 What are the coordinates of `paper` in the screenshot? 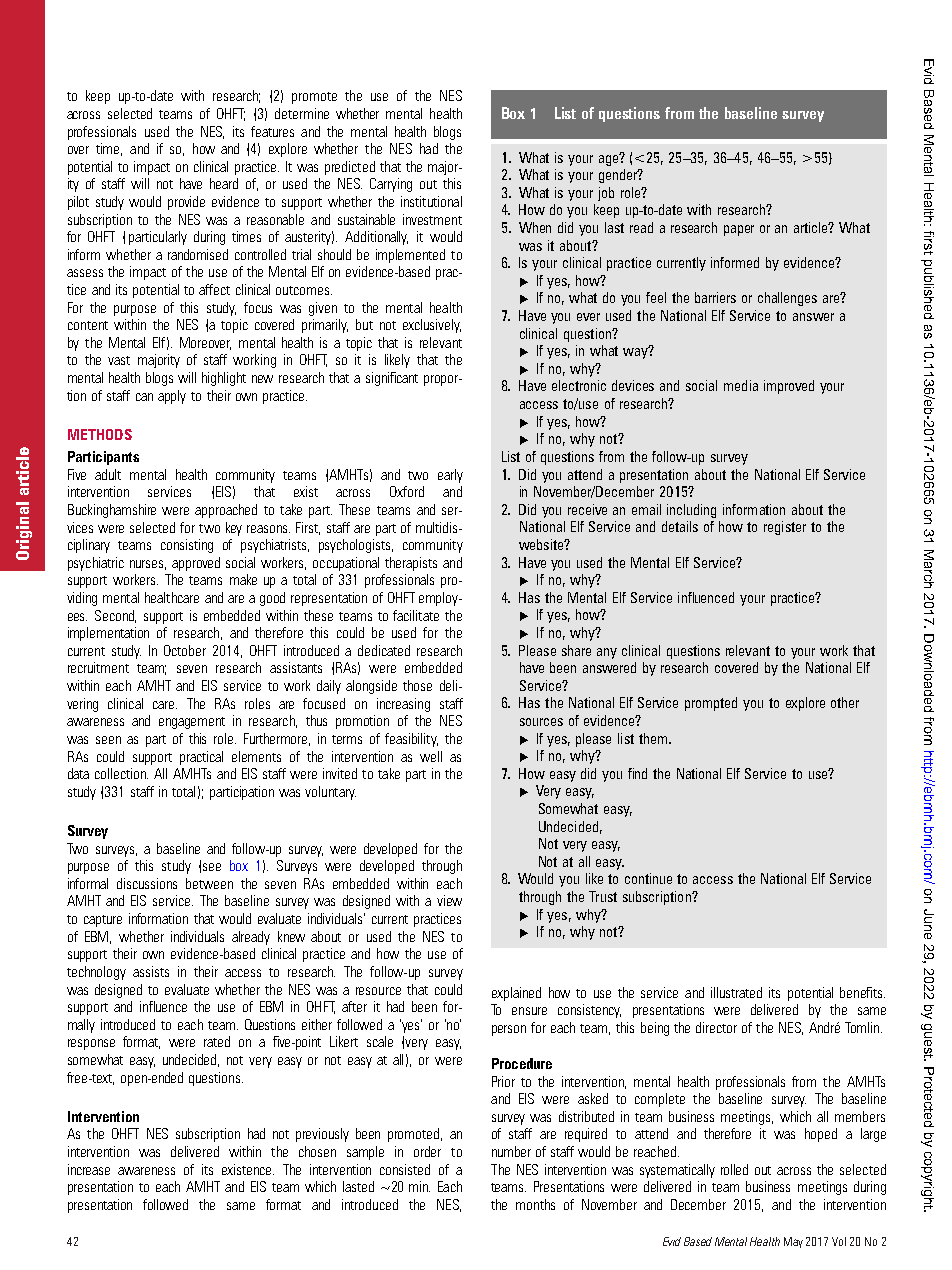 It's located at (739, 230).
